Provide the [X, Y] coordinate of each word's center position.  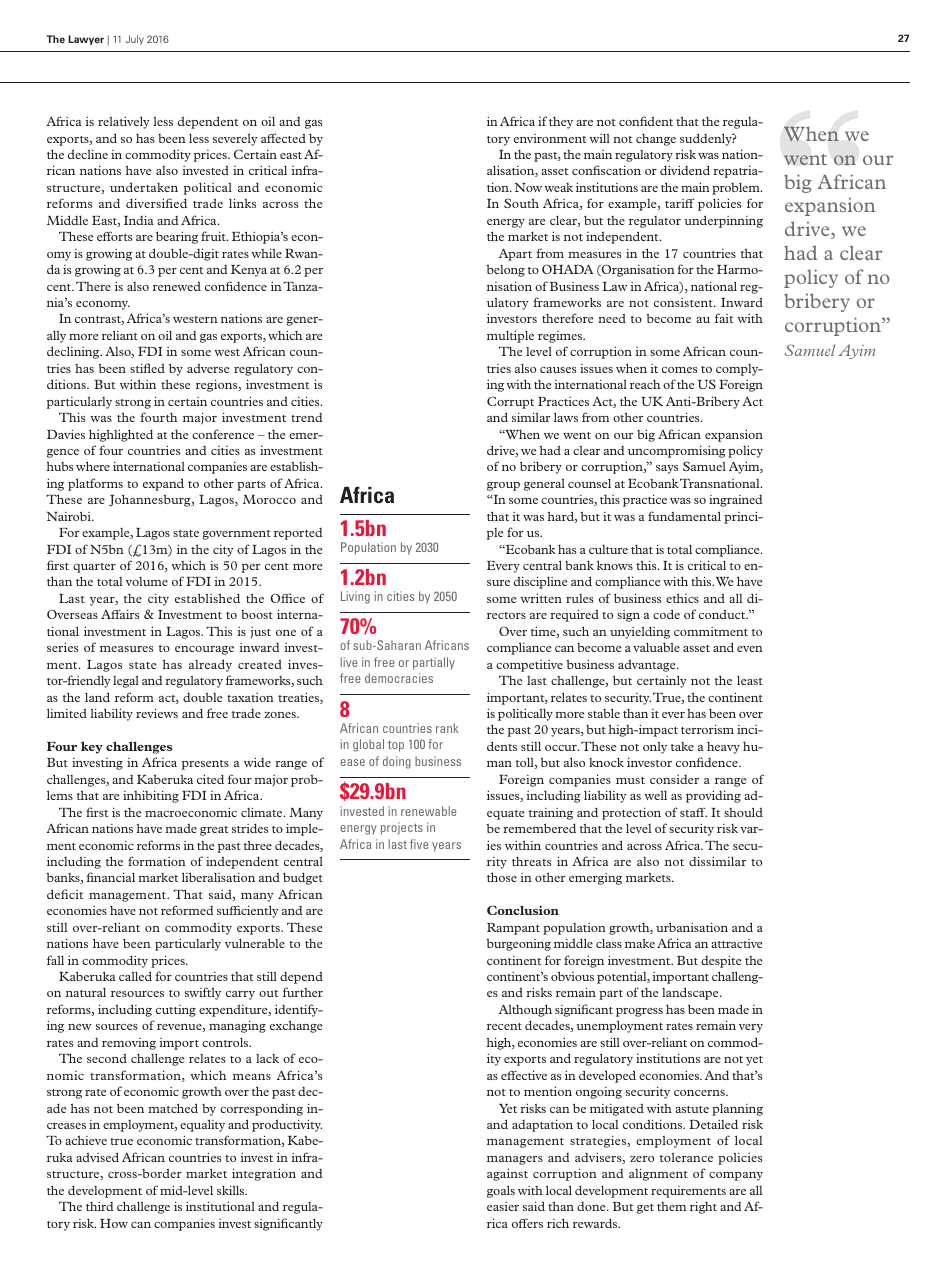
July [135, 40]
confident [646, 121]
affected [283, 138]
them [671, 1206]
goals [501, 1191]
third [100, 1206]
